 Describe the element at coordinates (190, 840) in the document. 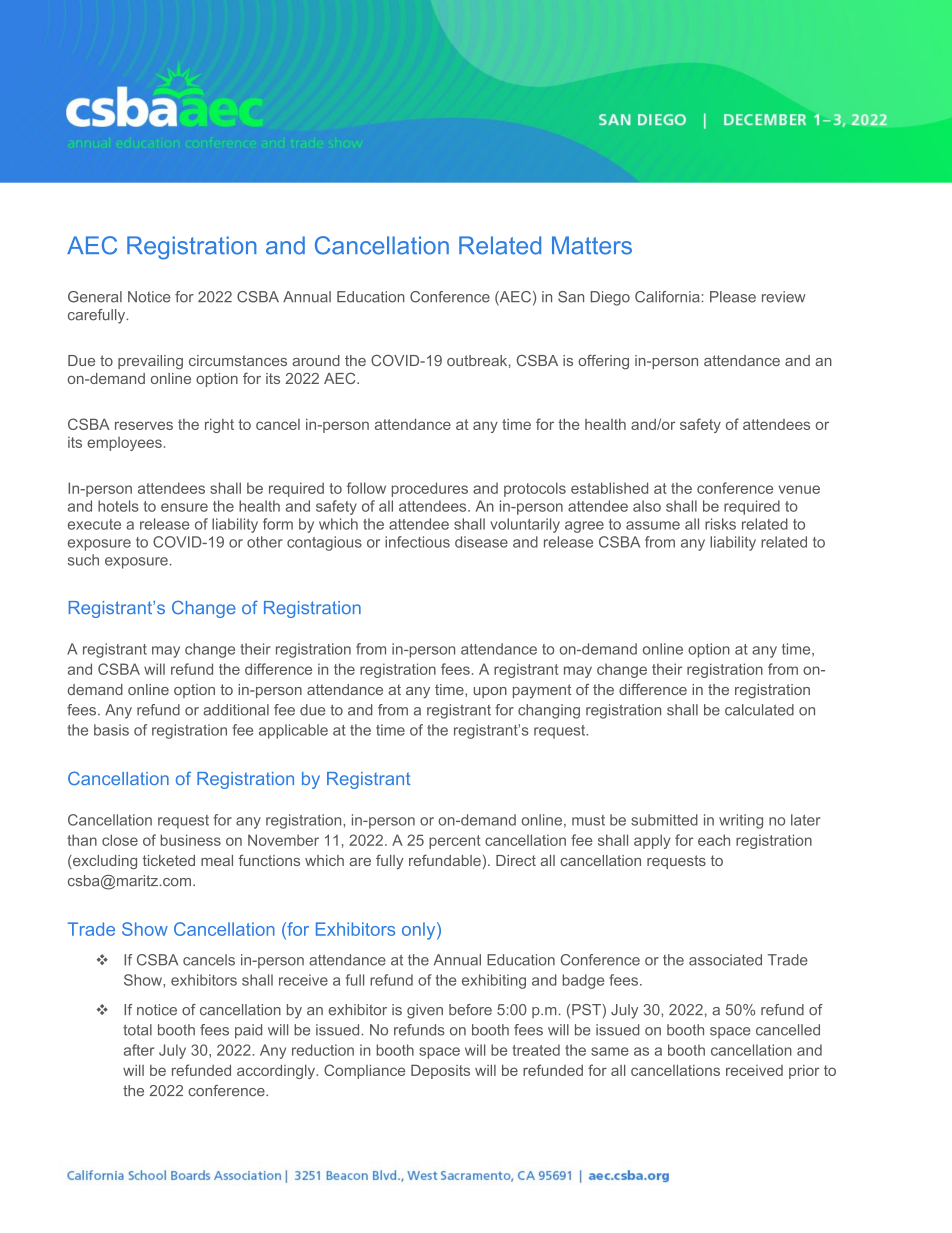

I see `business` at that location.
